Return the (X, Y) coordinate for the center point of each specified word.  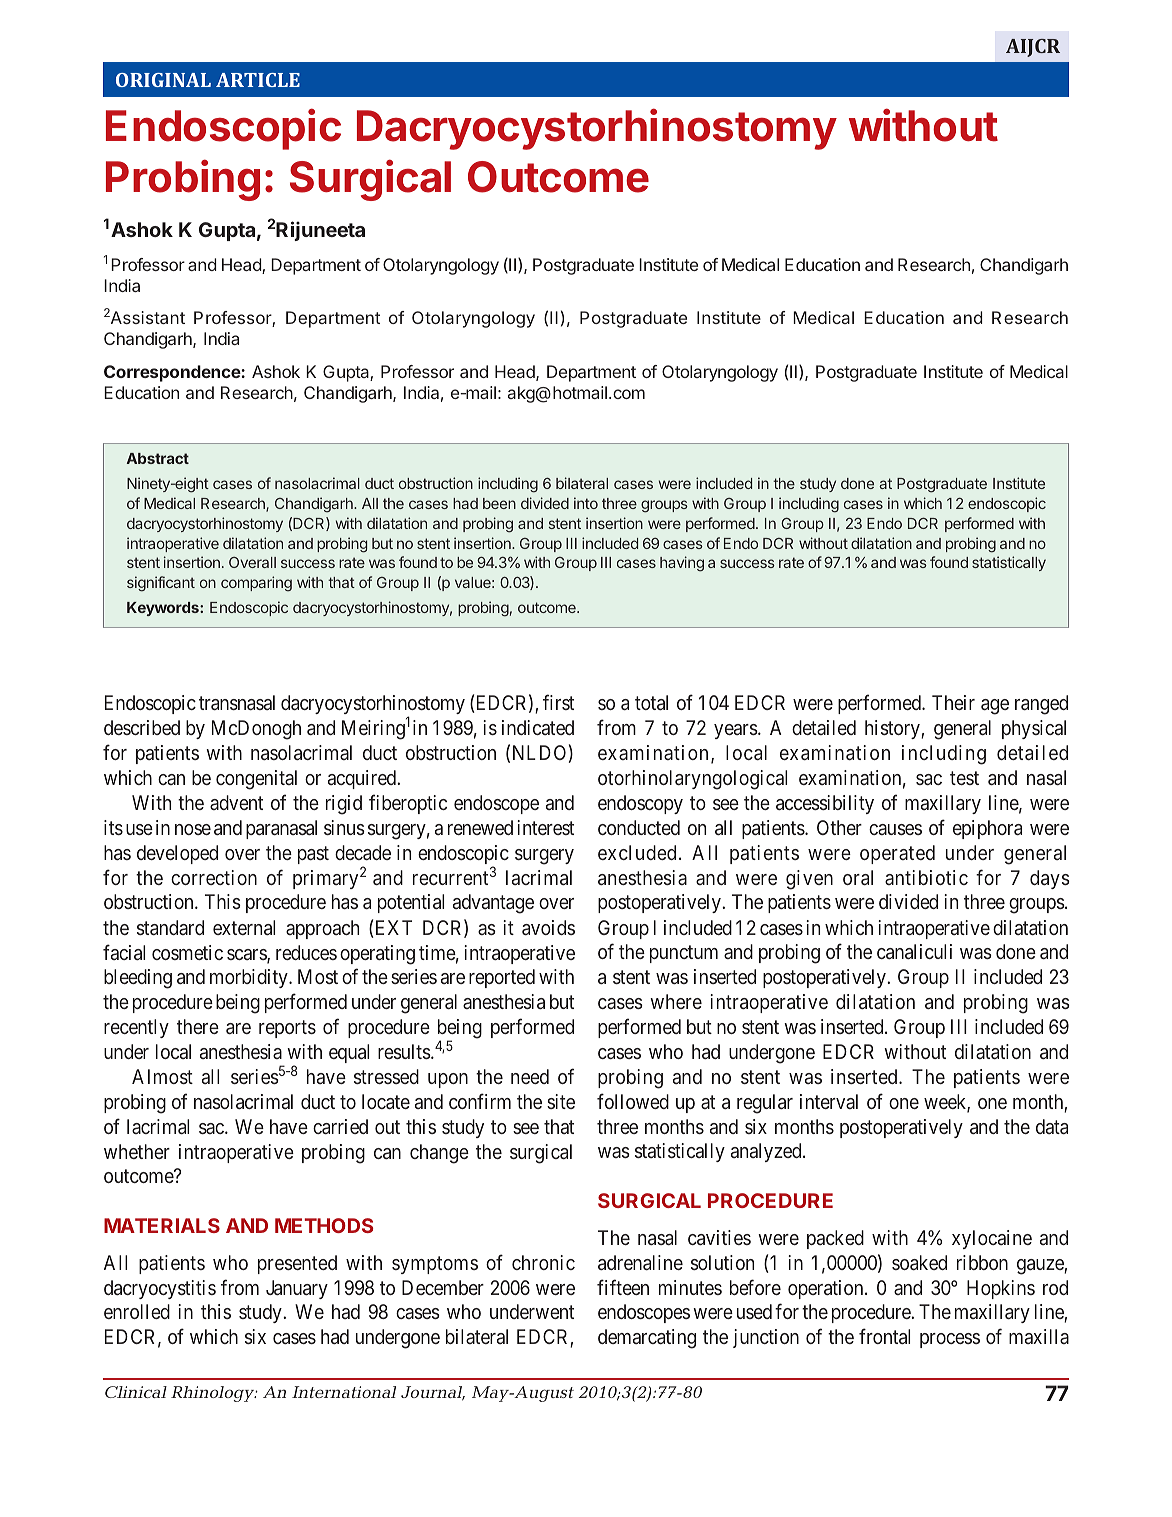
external (244, 927)
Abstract (158, 458)
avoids (548, 927)
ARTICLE (258, 80)
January (297, 1289)
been (499, 503)
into (586, 503)
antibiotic (926, 877)
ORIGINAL (163, 80)
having (682, 564)
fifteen (623, 1287)
